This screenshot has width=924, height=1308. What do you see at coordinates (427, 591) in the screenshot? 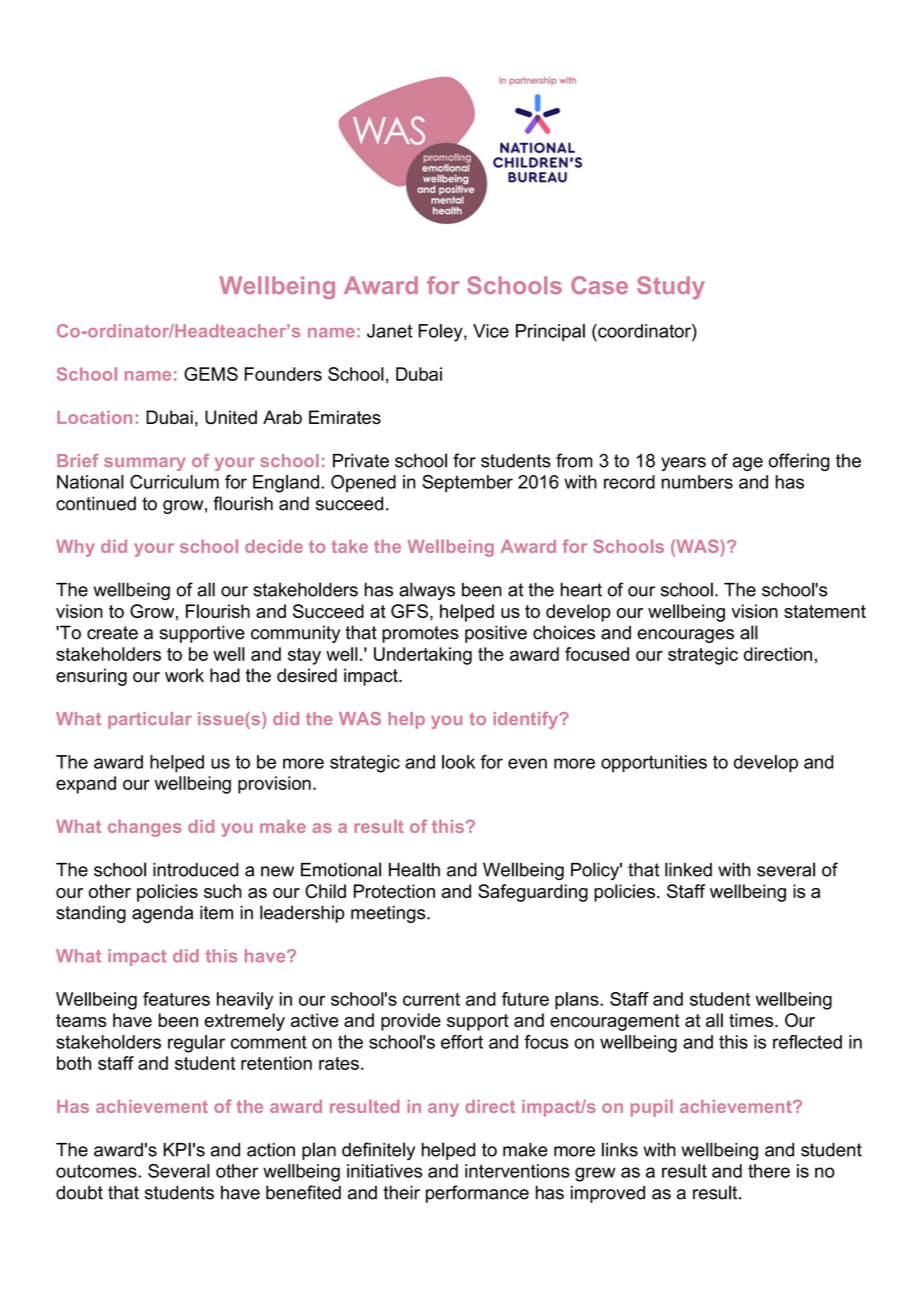
I see `always` at bounding box center [427, 591].
